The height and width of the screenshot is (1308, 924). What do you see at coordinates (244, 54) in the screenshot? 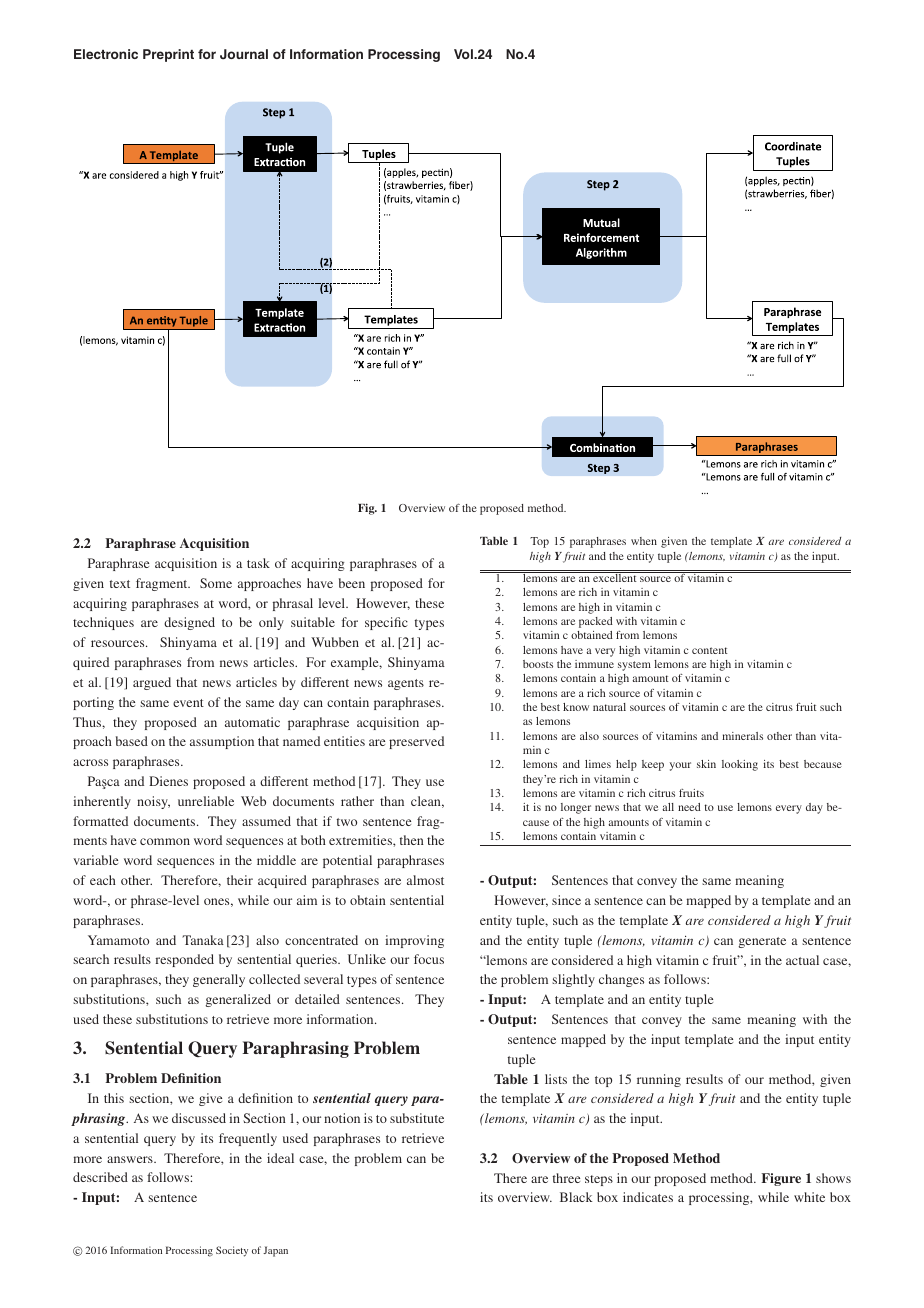
I see `Journal` at bounding box center [244, 54].
